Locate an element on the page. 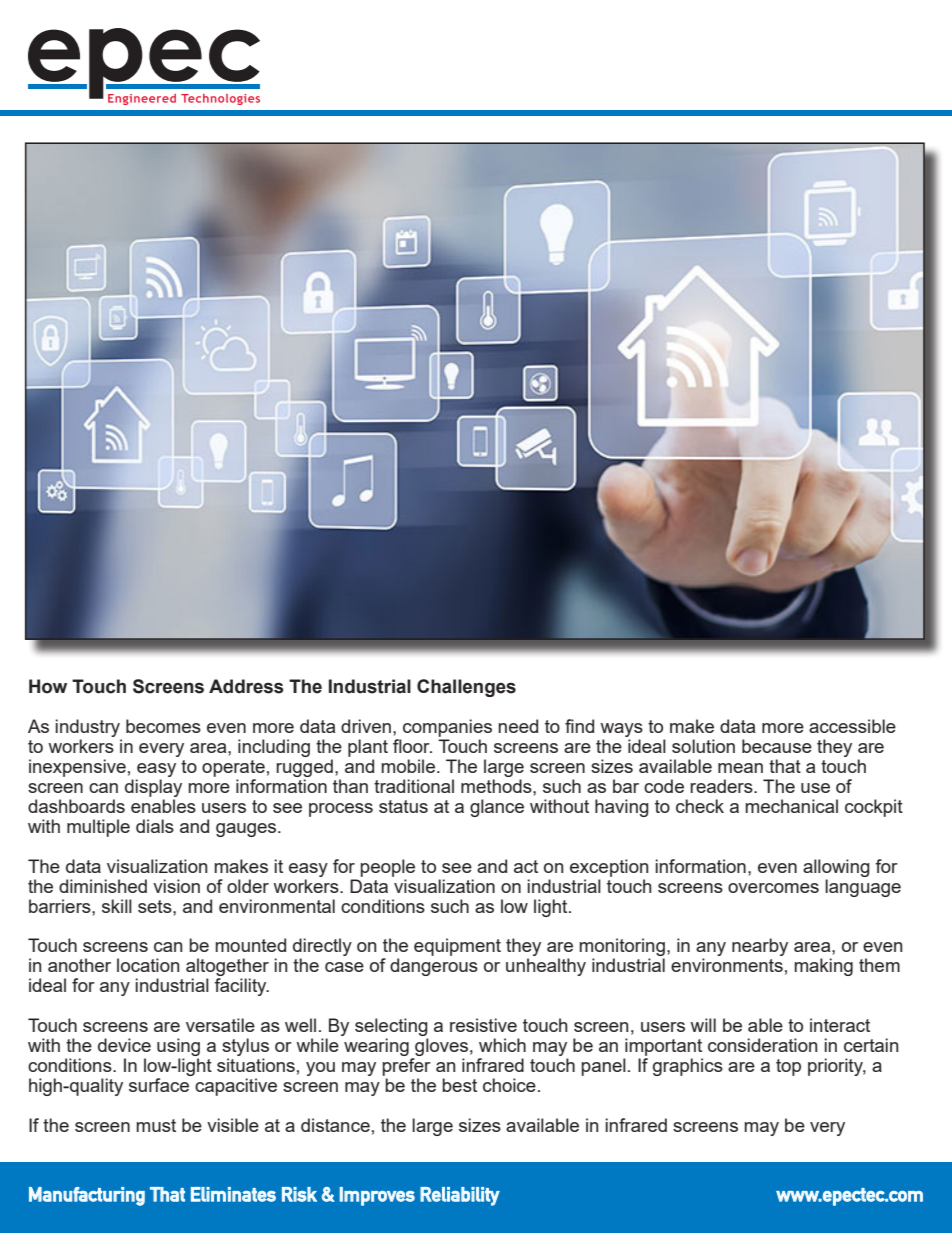  nearby is located at coordinates (760, 947).
